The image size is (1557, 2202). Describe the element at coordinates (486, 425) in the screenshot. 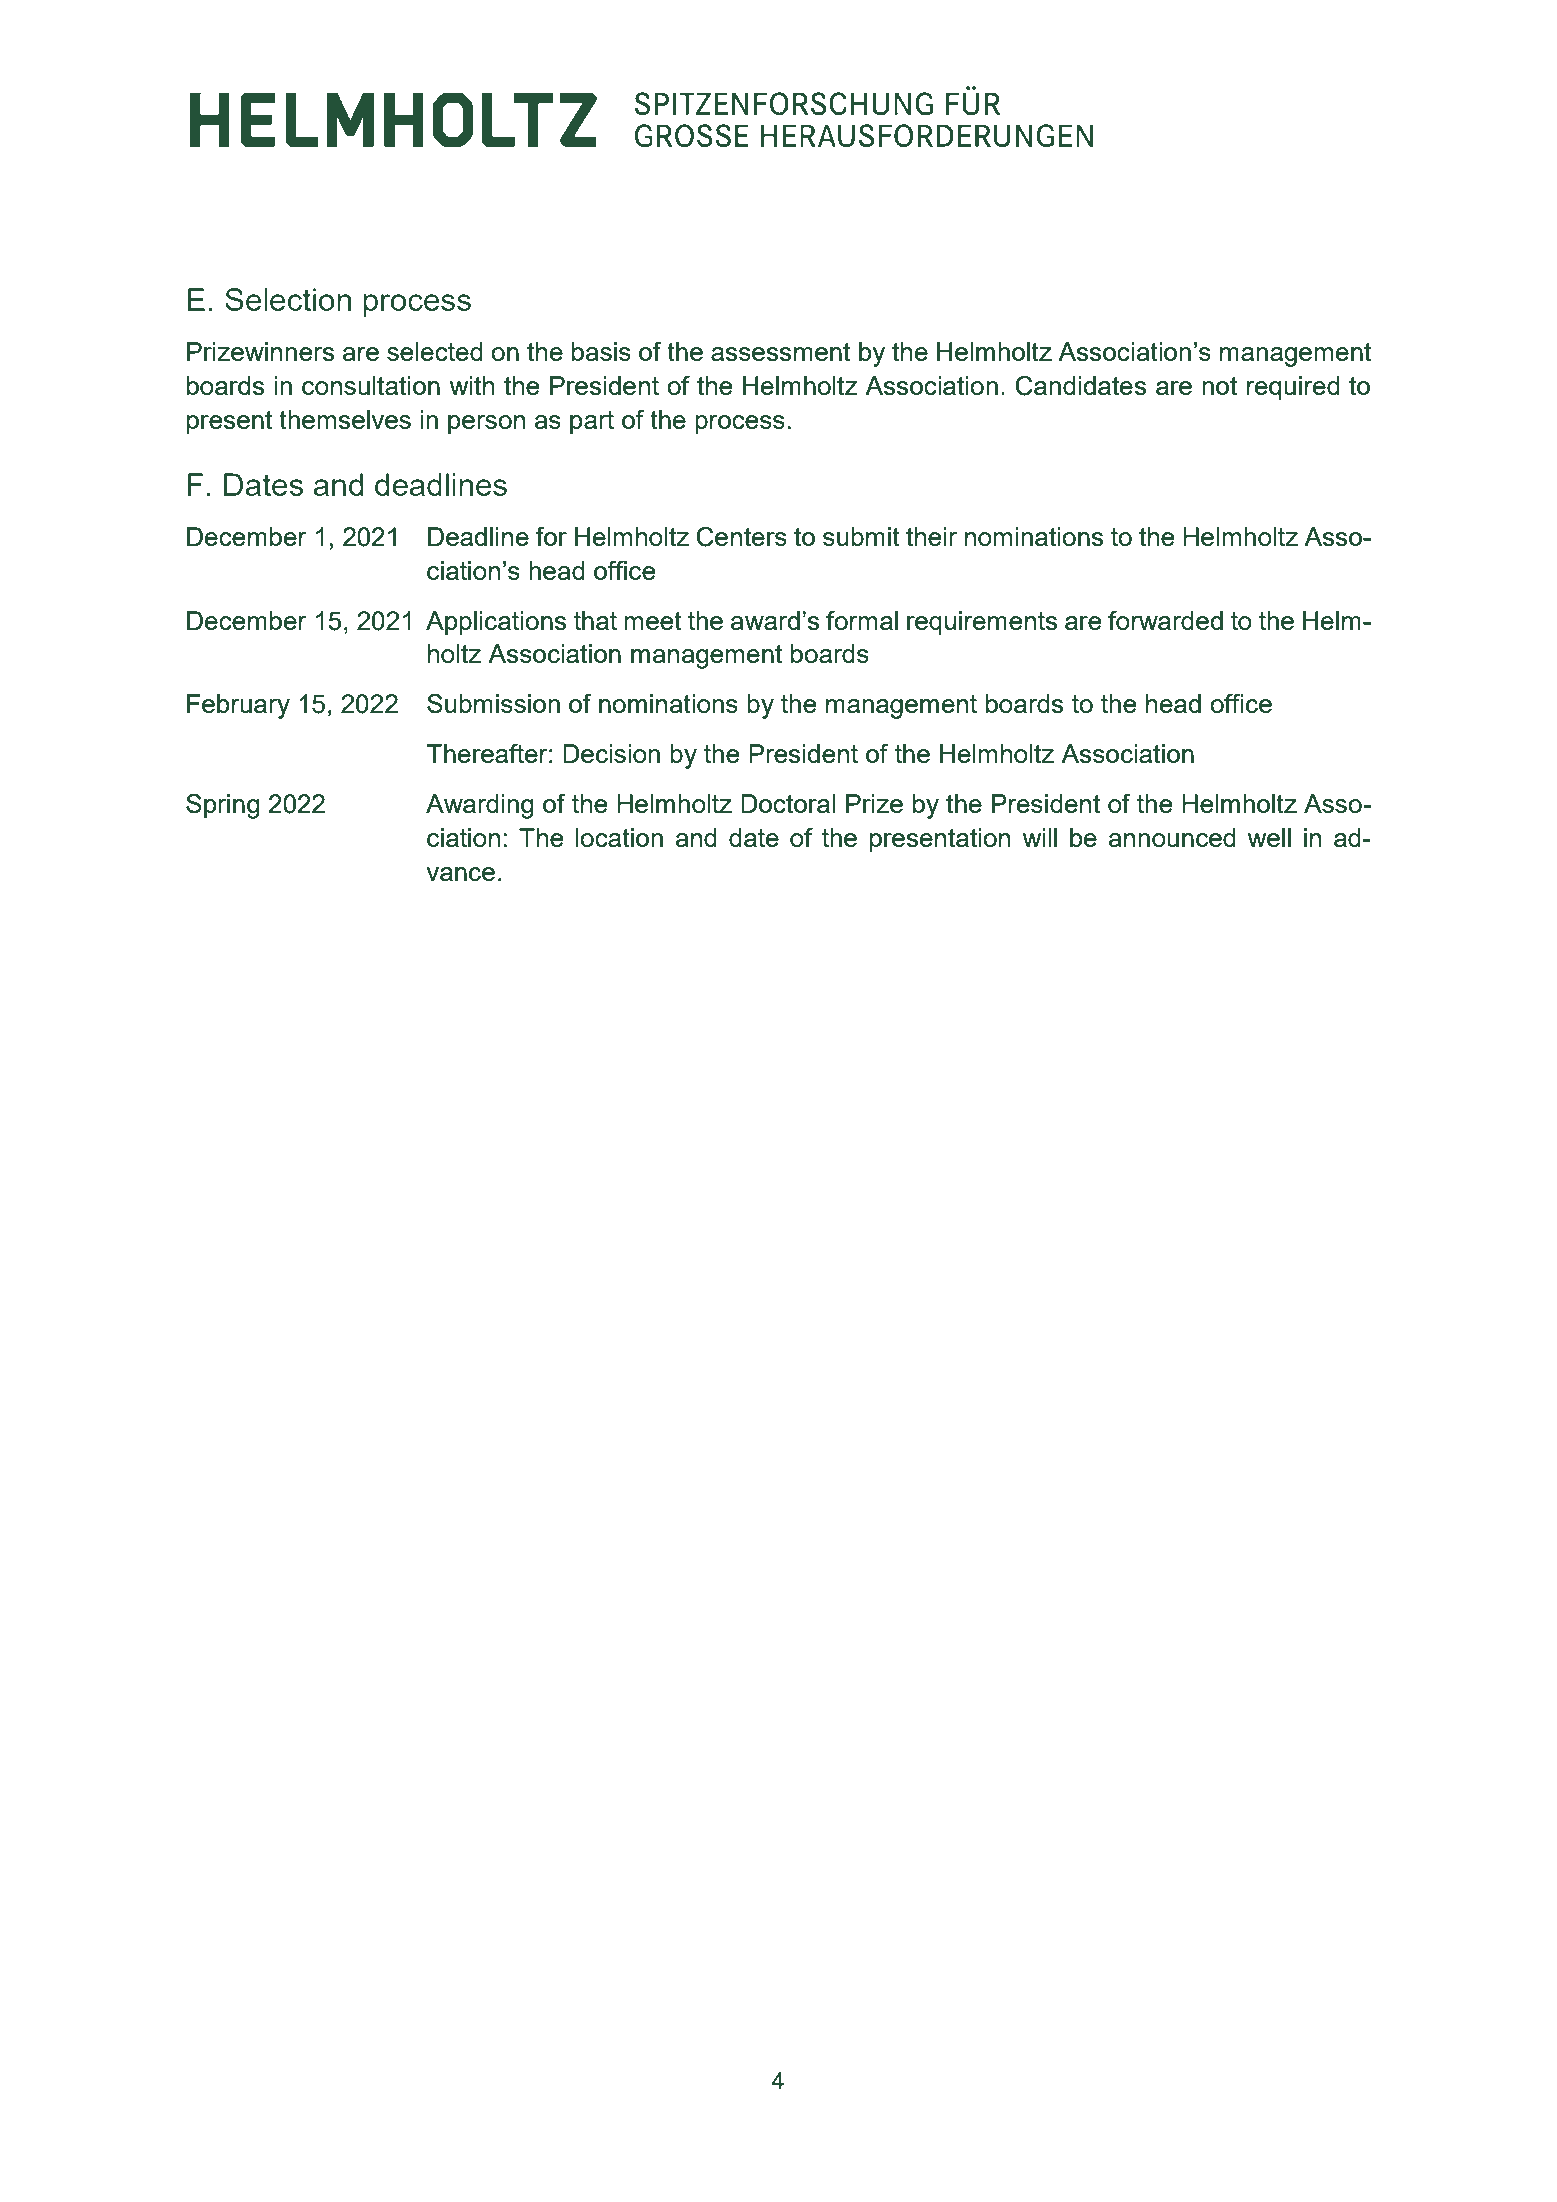

I see `person` at that location.
